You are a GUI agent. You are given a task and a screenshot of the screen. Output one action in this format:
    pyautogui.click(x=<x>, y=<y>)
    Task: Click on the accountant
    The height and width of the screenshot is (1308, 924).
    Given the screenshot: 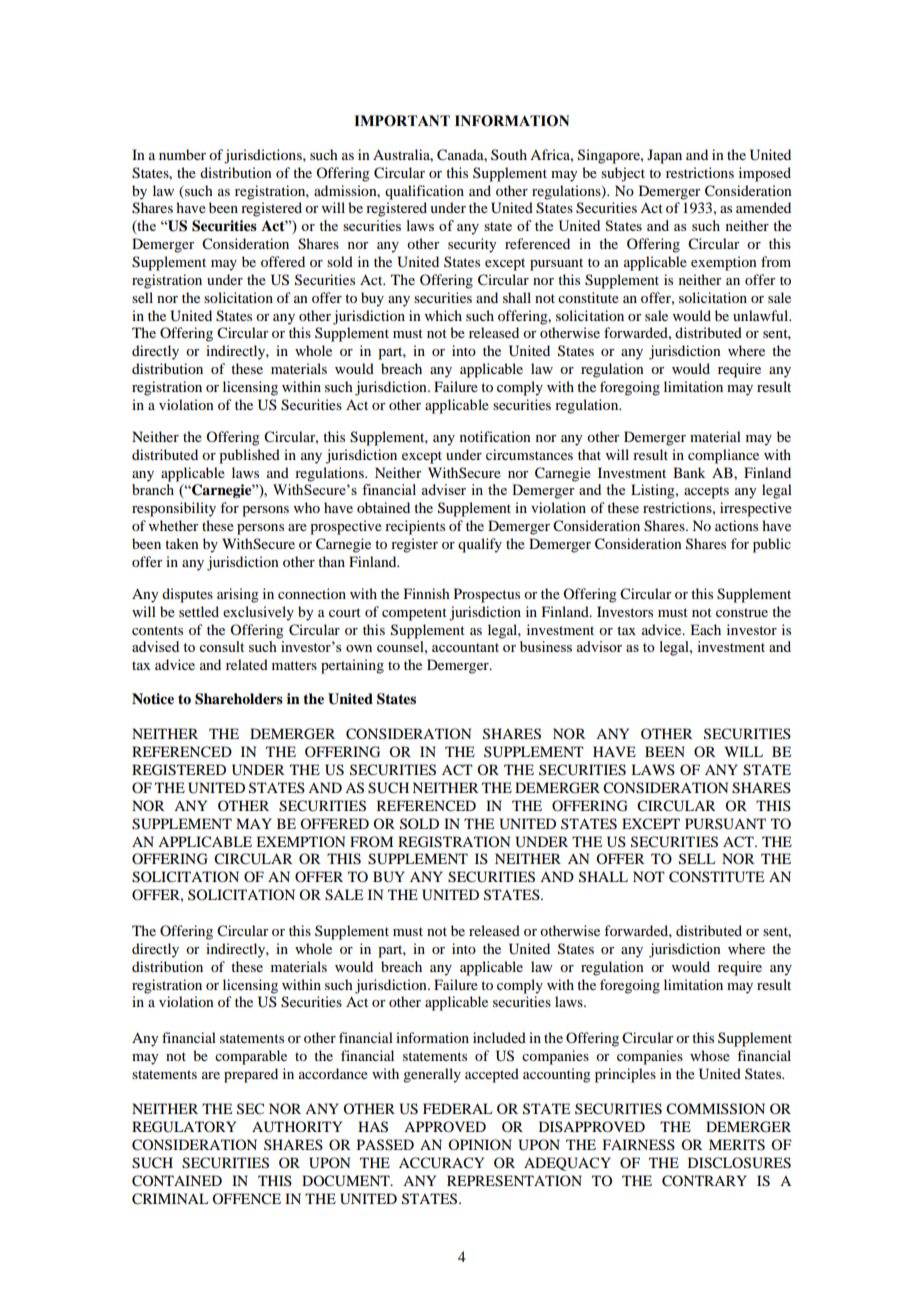 What is the action you would take?
    pyautogui.click(x=465, y=647)
